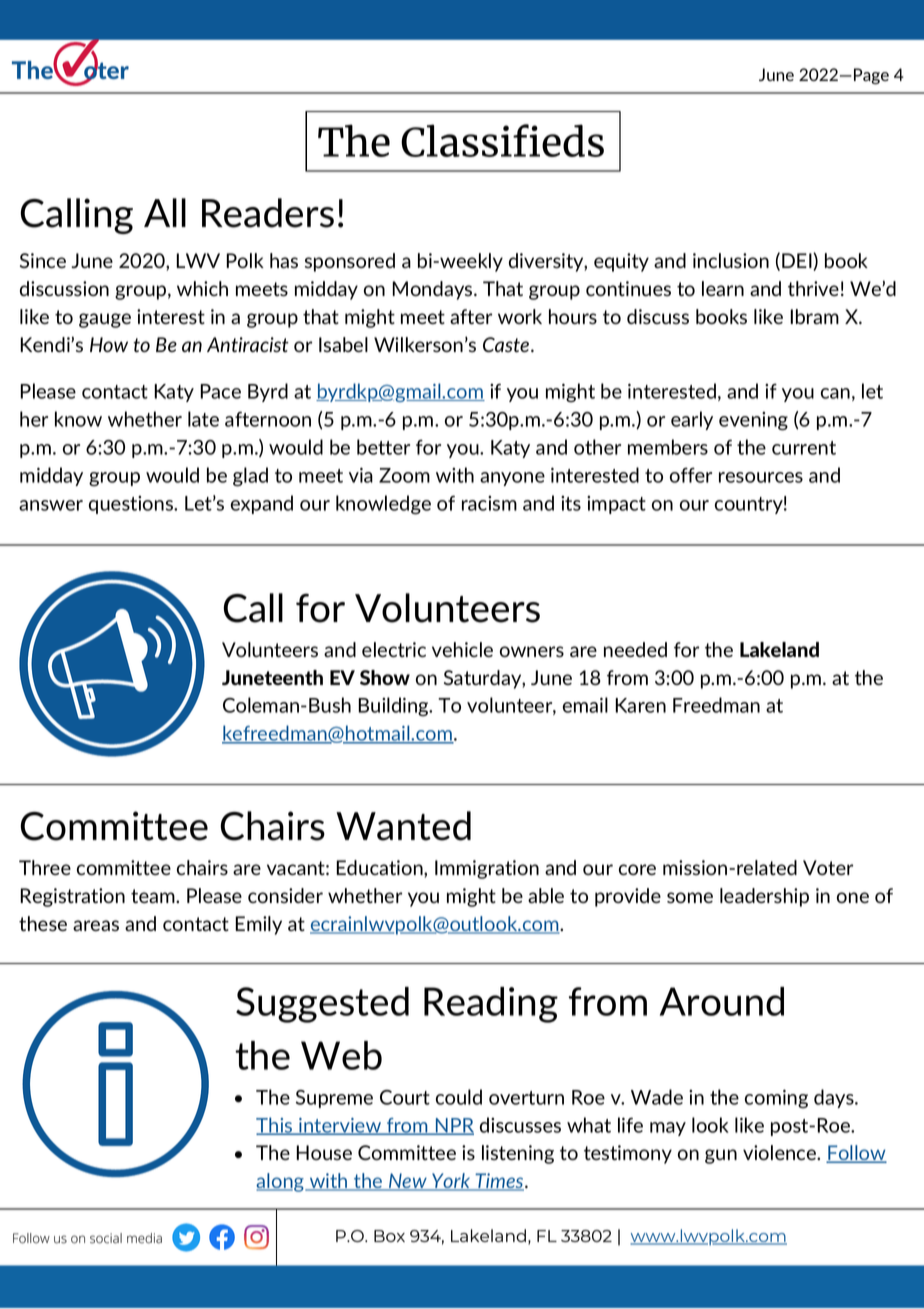 The image size is (924, 1309). Describe the element at coordinates (380, 869) in the document. I see `Education` at that location.
